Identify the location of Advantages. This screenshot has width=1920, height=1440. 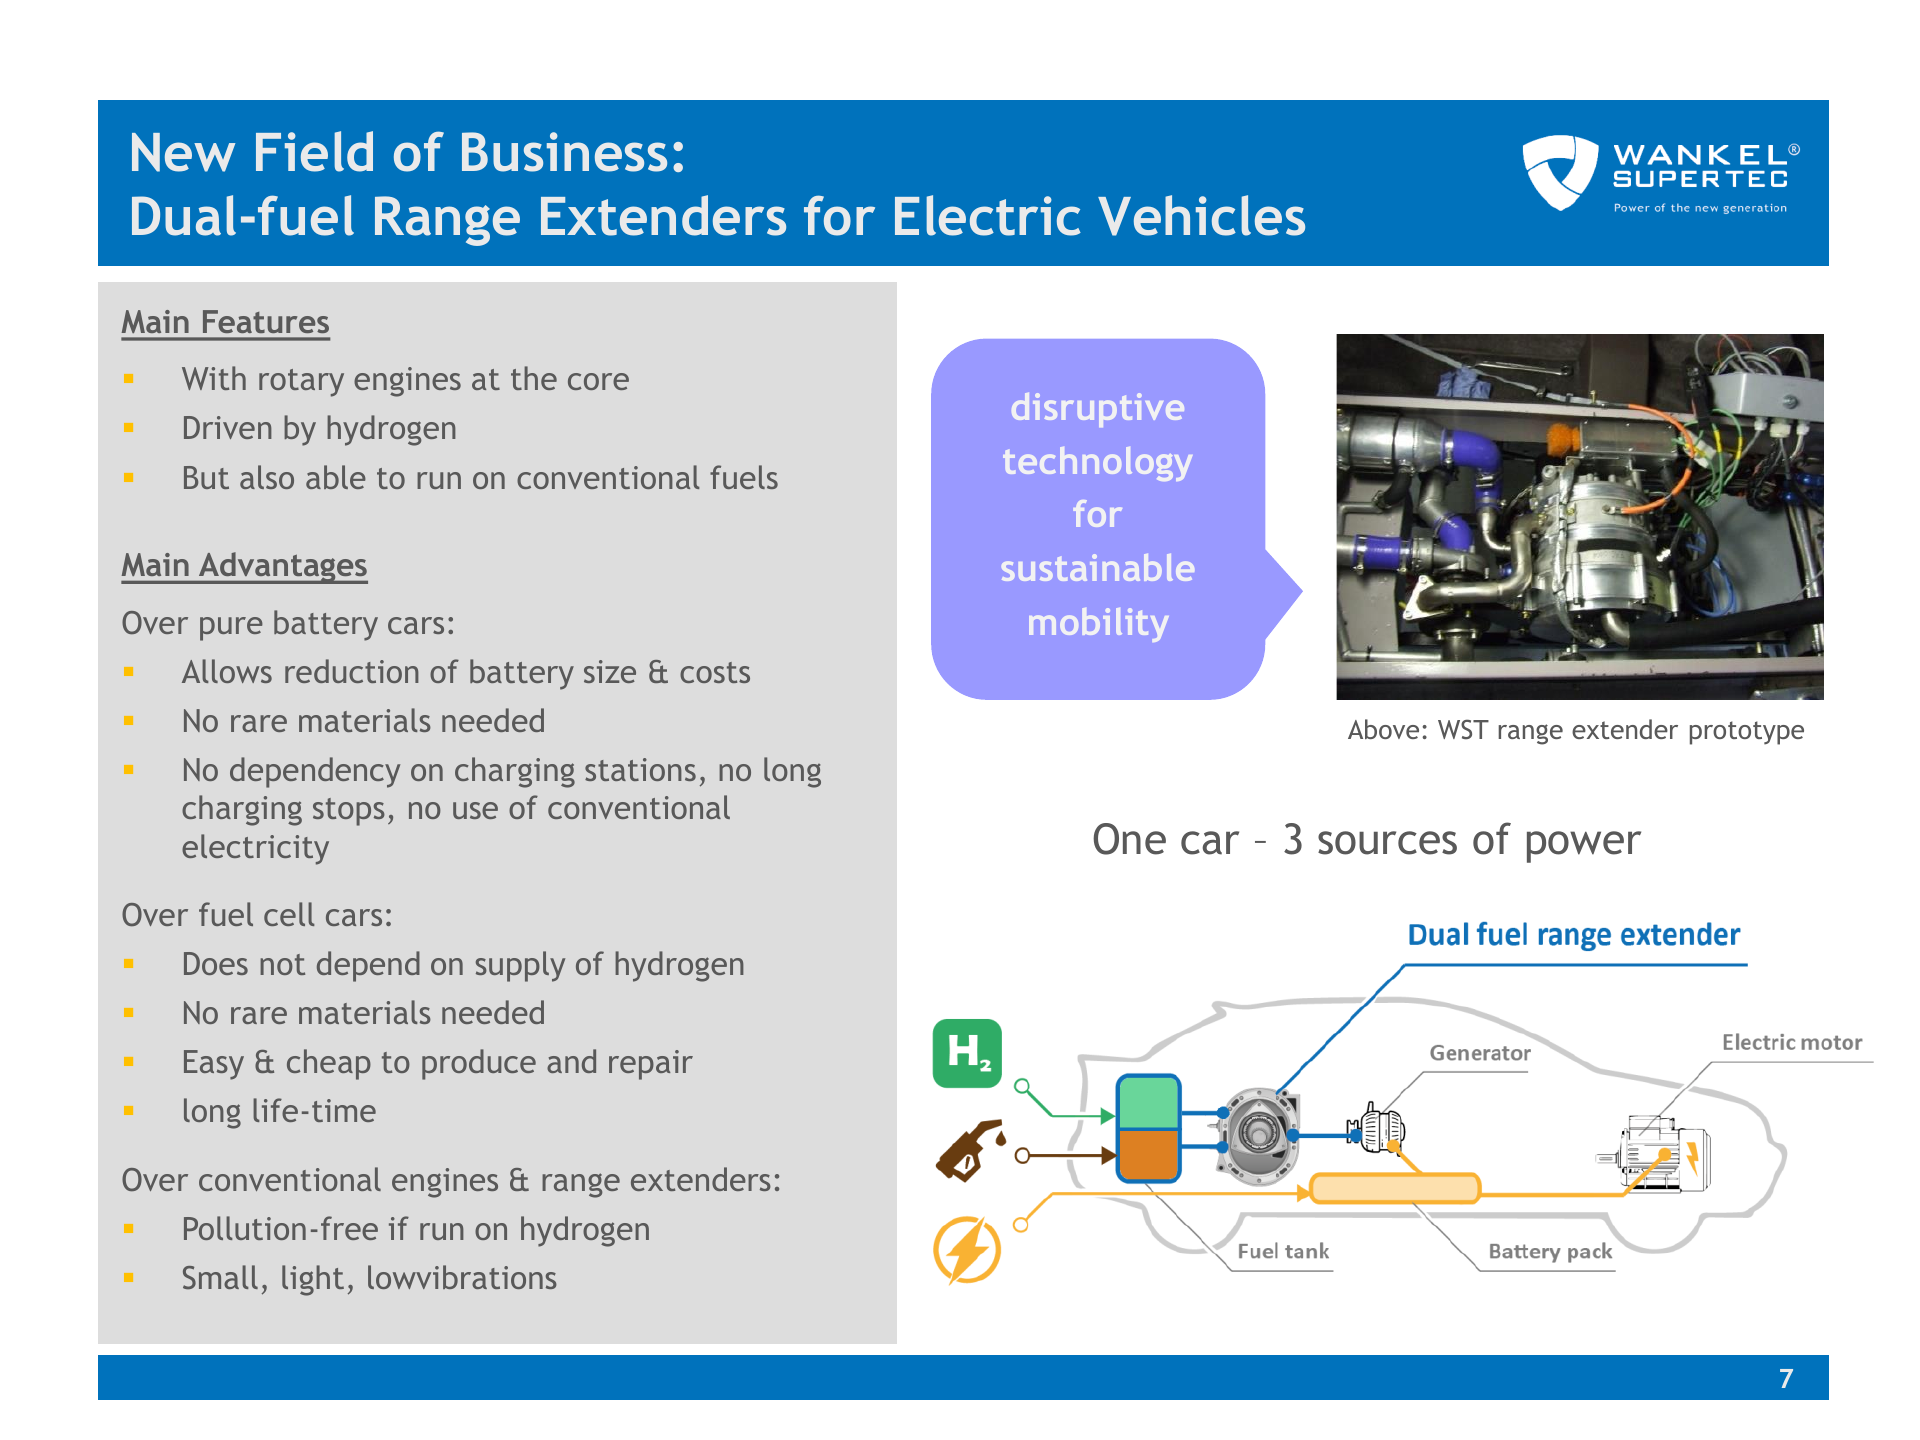
(282, 568).
